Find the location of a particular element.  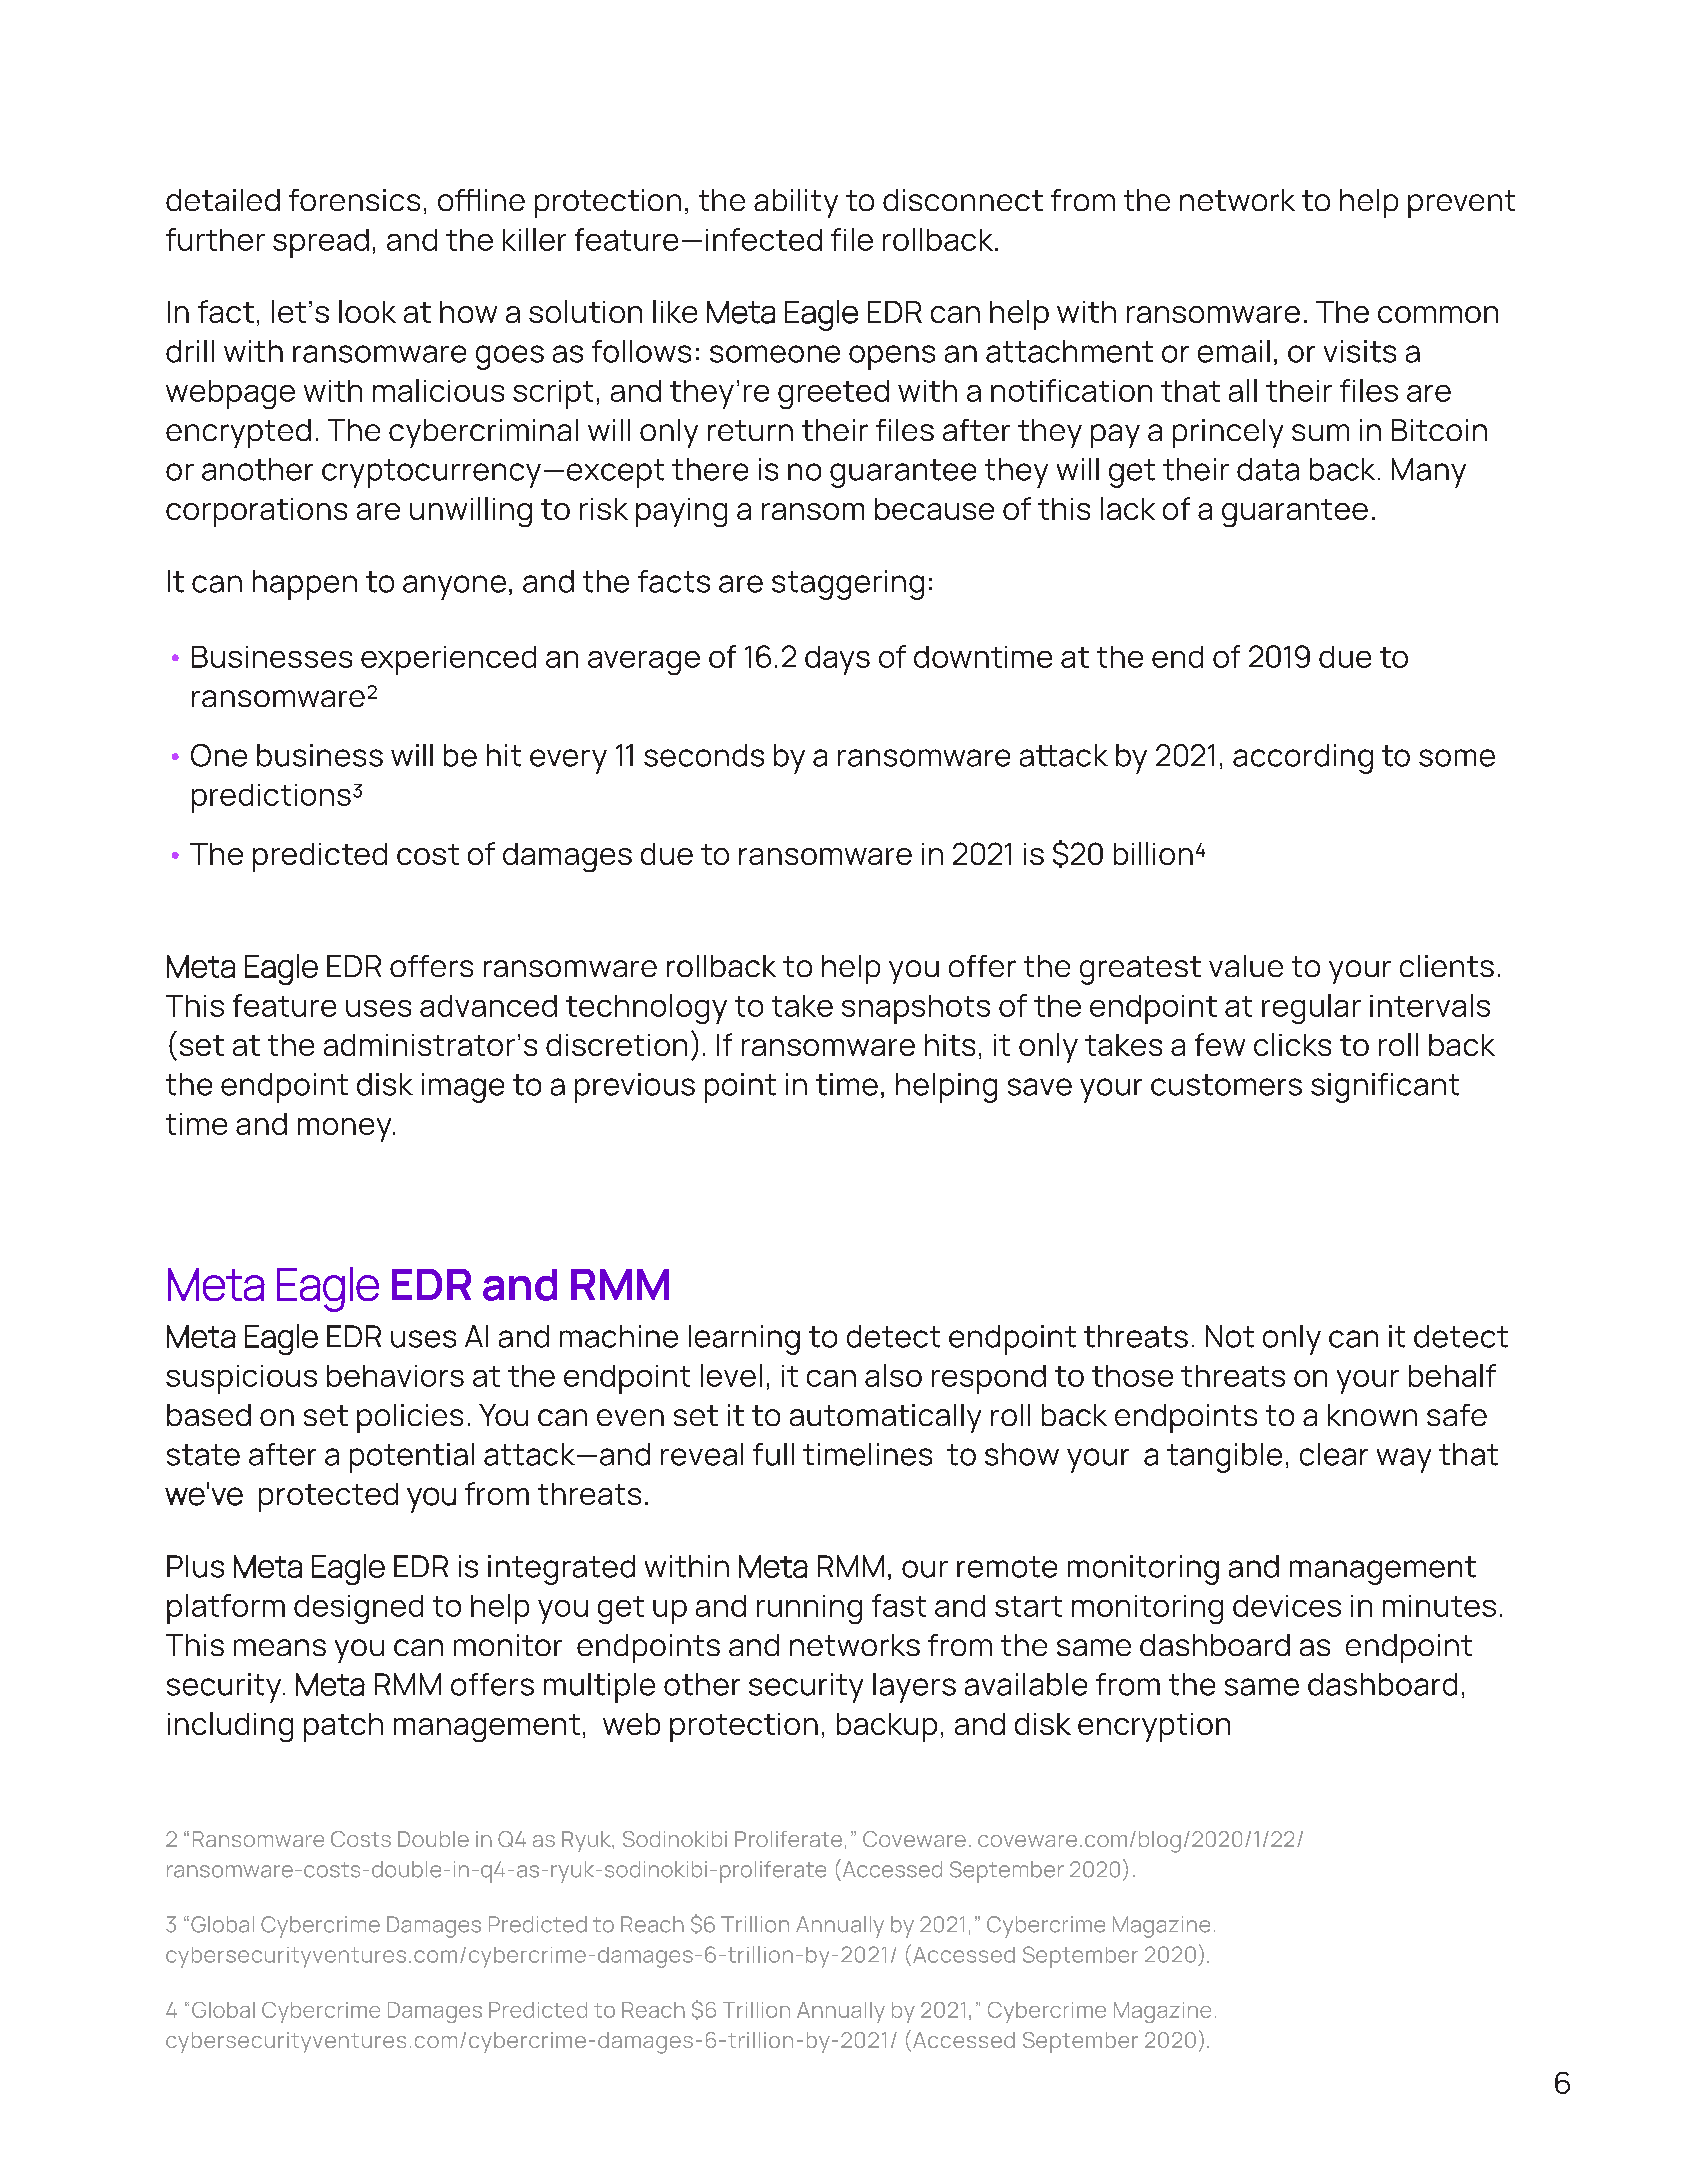

significant is located at coordinates (1385, 1088).
